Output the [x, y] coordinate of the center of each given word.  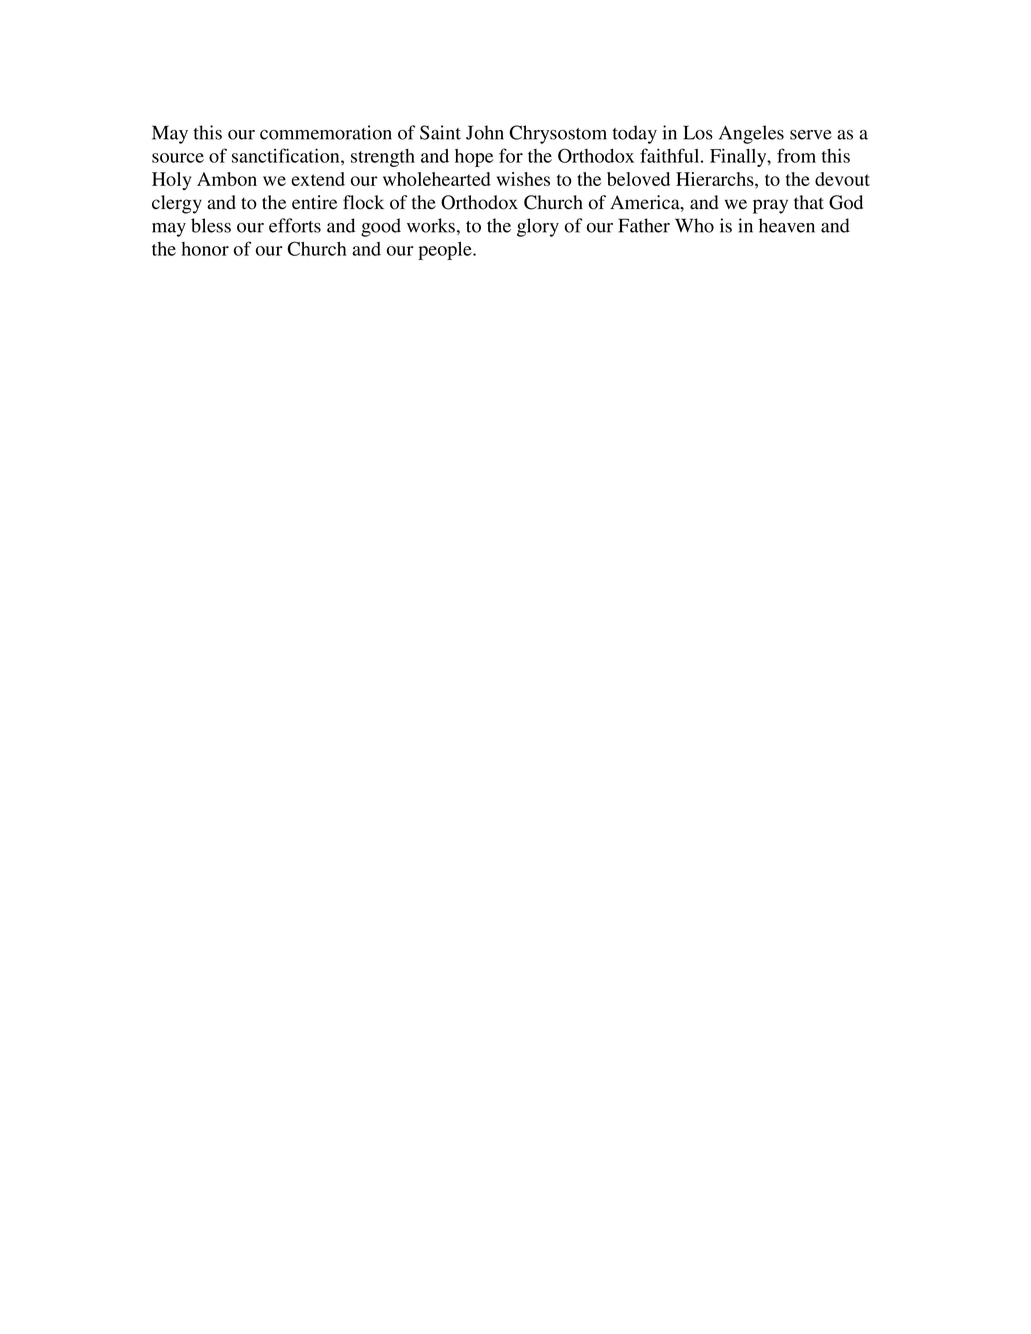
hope [474, 158]
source [178, 158]
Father [644, 225]
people [446, 251]
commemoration [326, 132]
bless [211, 225]
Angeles [751, 134]
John [485, 132]
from [796, 155]
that [809, 202]
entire [314, 202]
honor [205, 249]
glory [538, 227]
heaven [787, 225]
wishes [523, 179]
